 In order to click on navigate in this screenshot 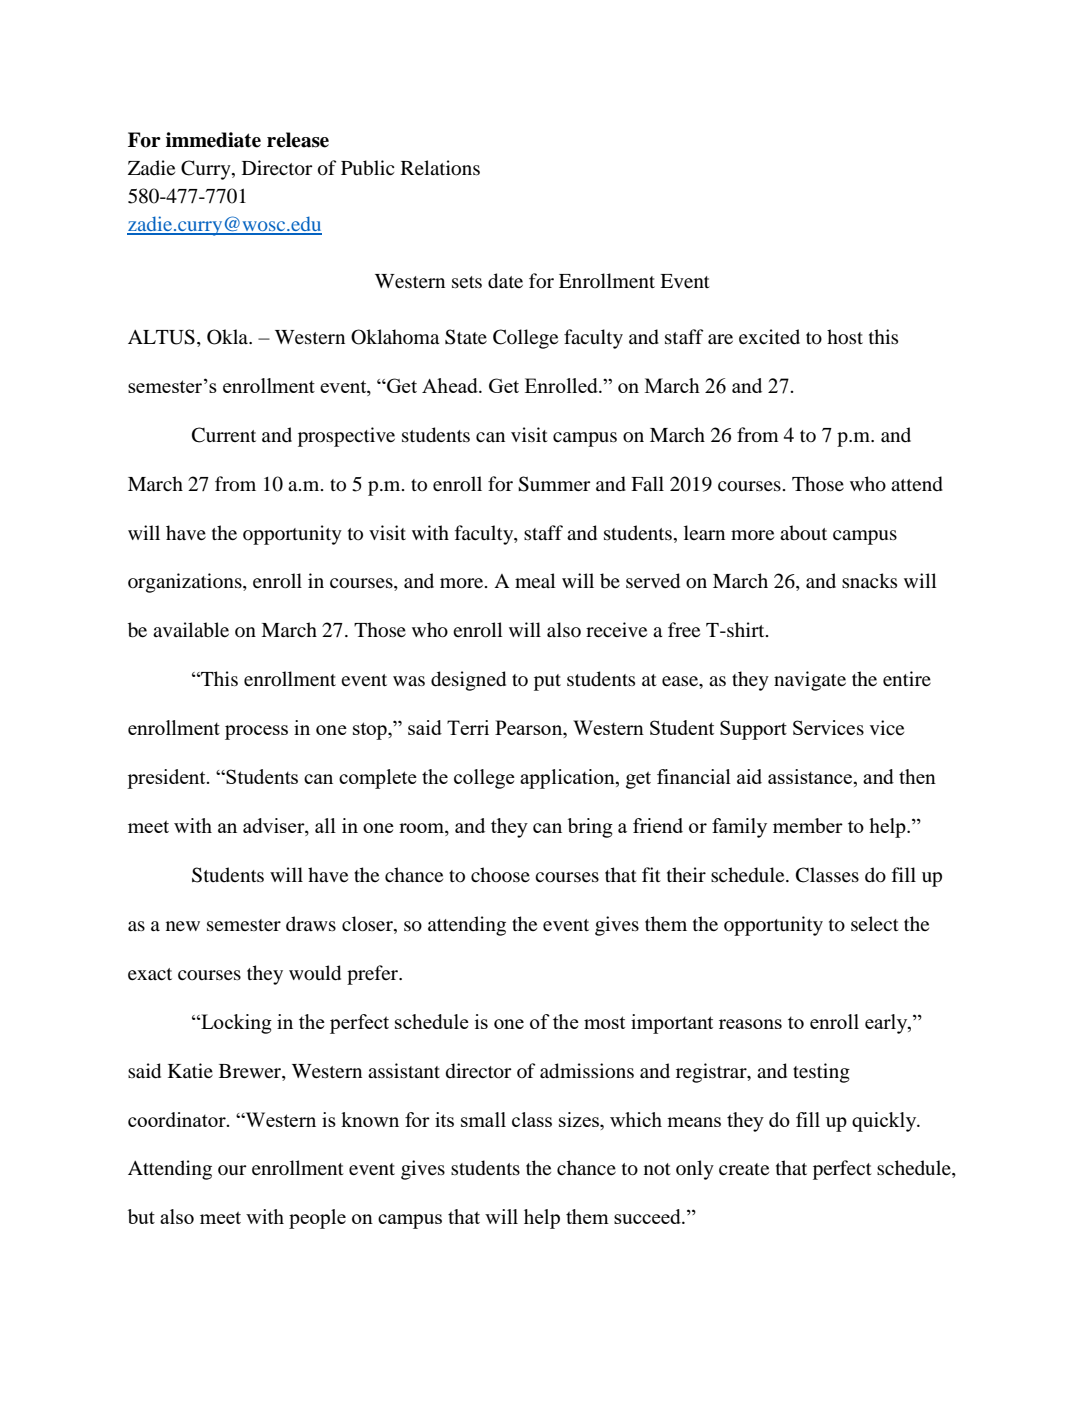, I will do `click(810, 681)`.
